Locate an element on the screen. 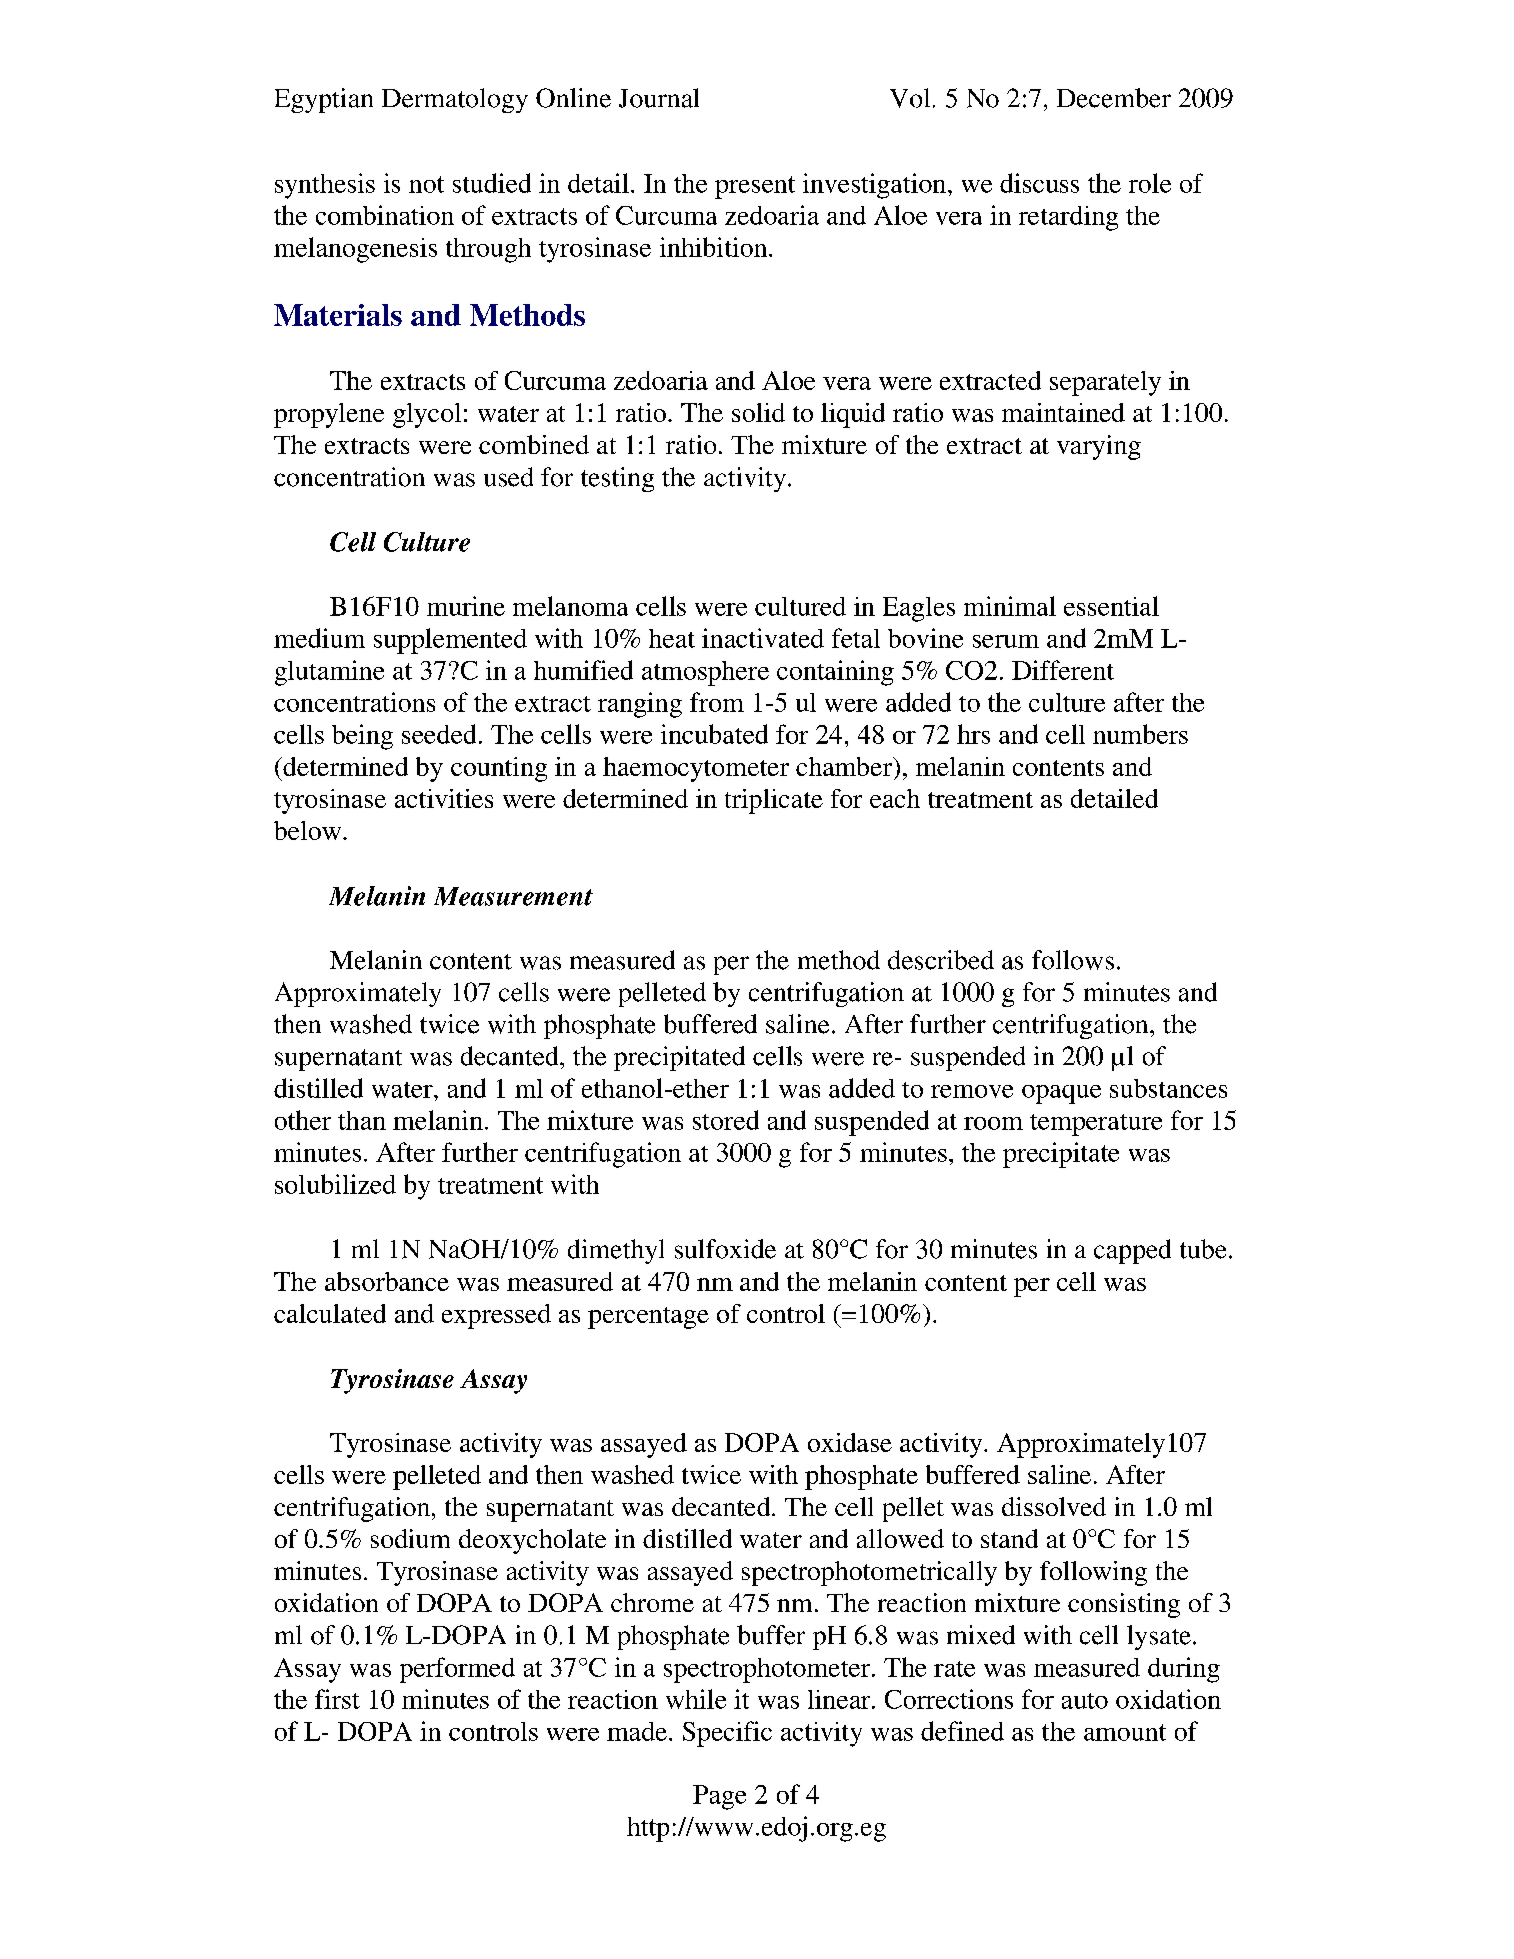  supplemented is located at coordinates (450, 641).
